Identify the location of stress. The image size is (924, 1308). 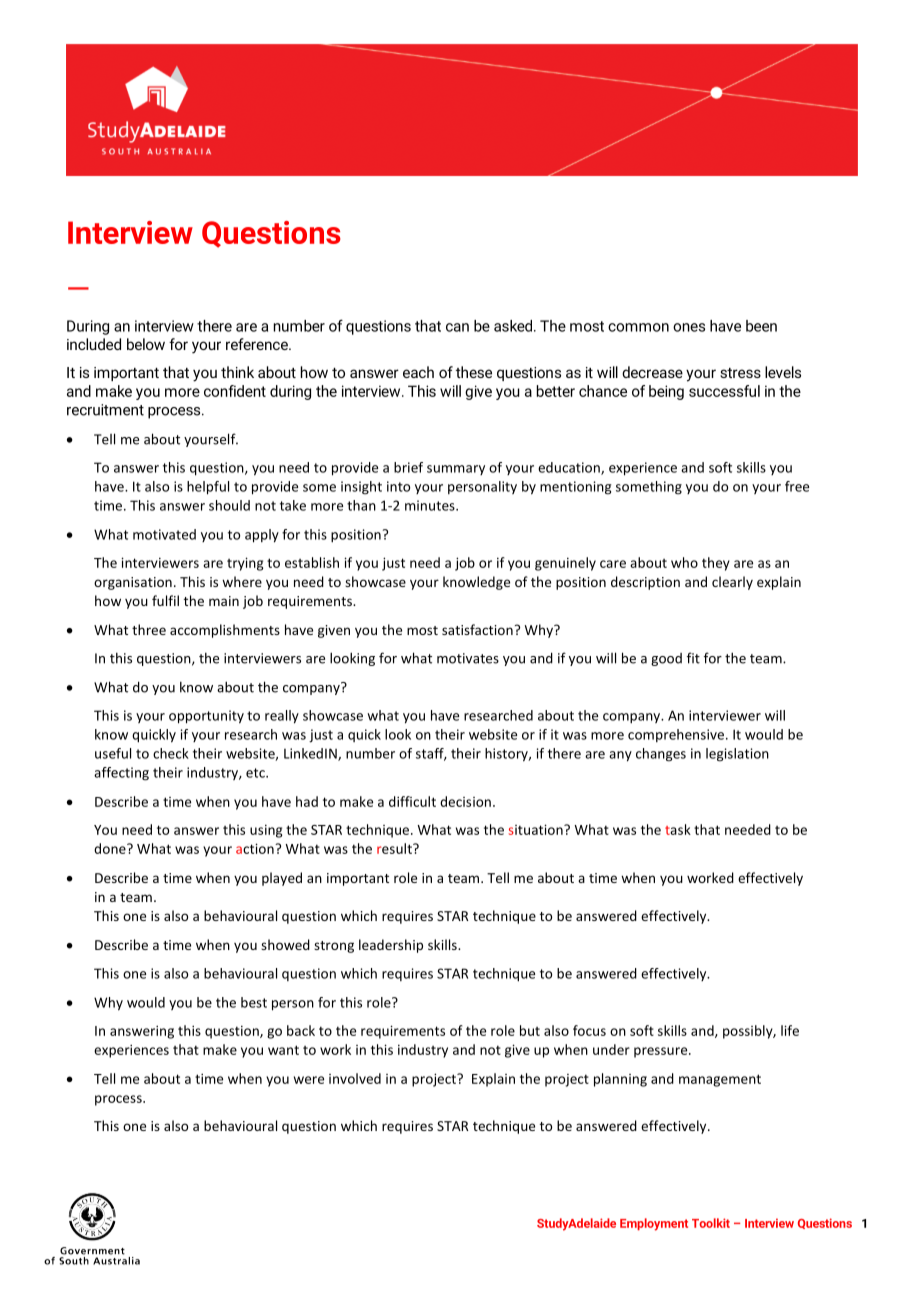
(740, 373).
